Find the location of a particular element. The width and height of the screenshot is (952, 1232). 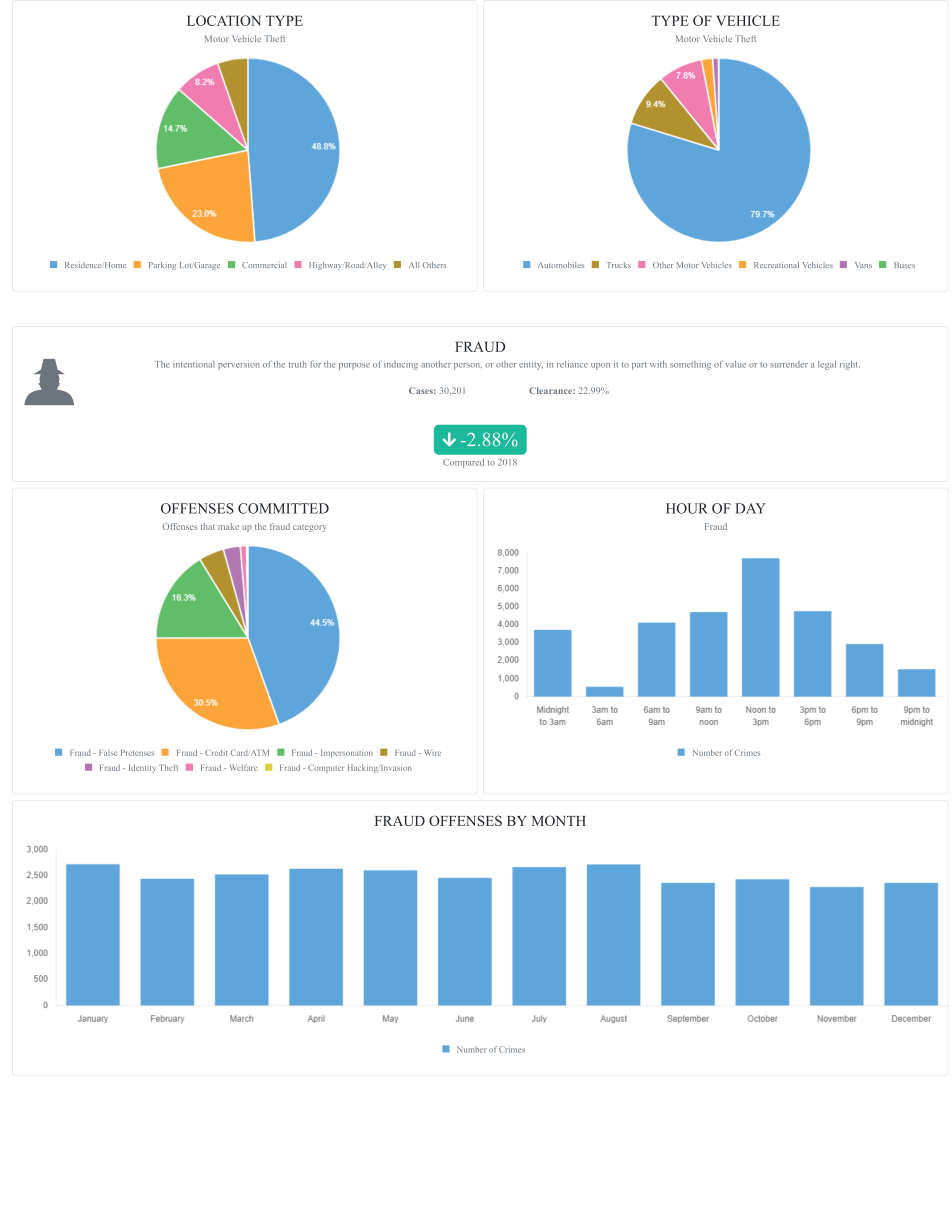

Welfare is located at coordinates (243, 767).
